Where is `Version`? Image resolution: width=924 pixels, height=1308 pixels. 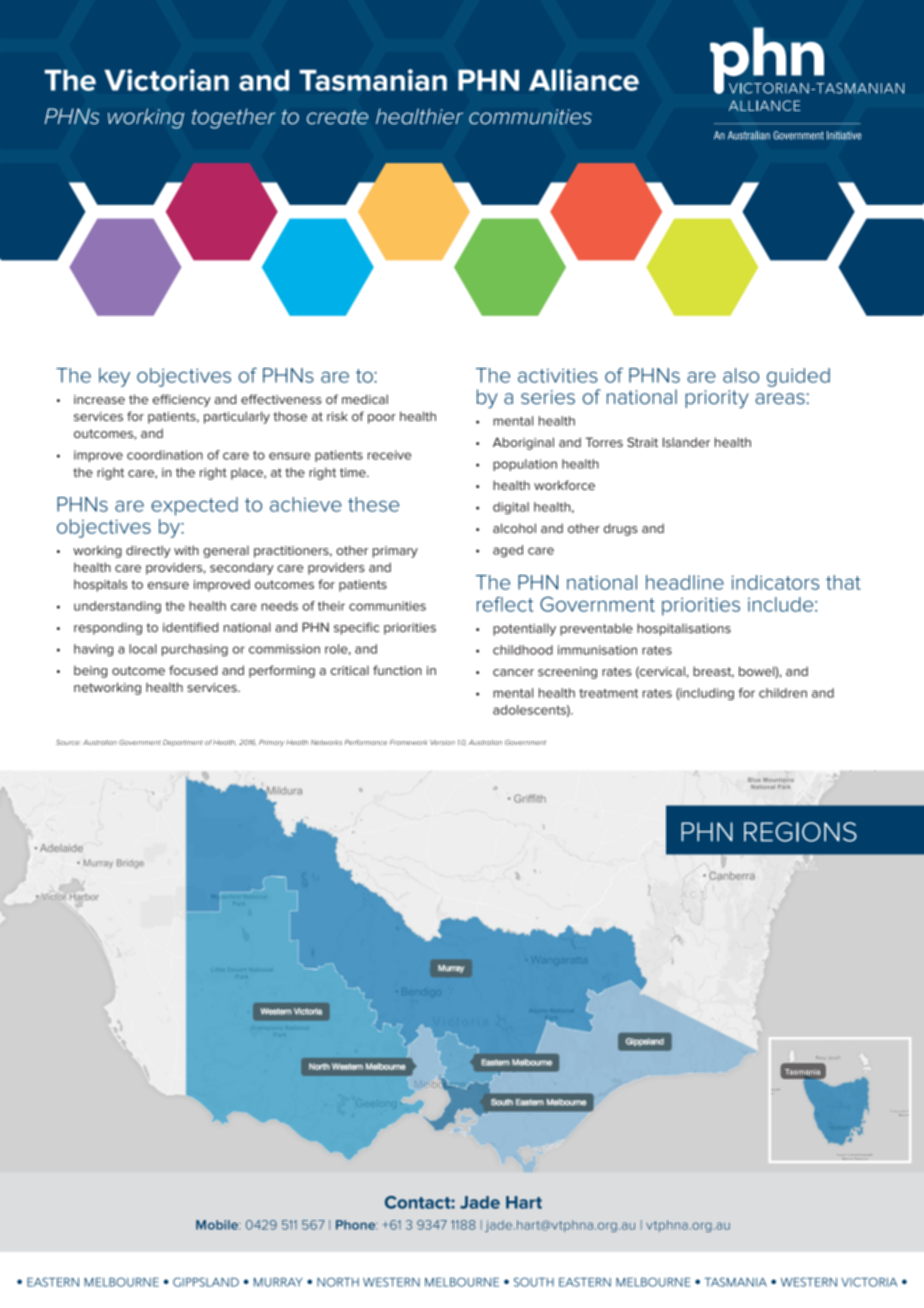 Version is located at coordinates (442, 742).
